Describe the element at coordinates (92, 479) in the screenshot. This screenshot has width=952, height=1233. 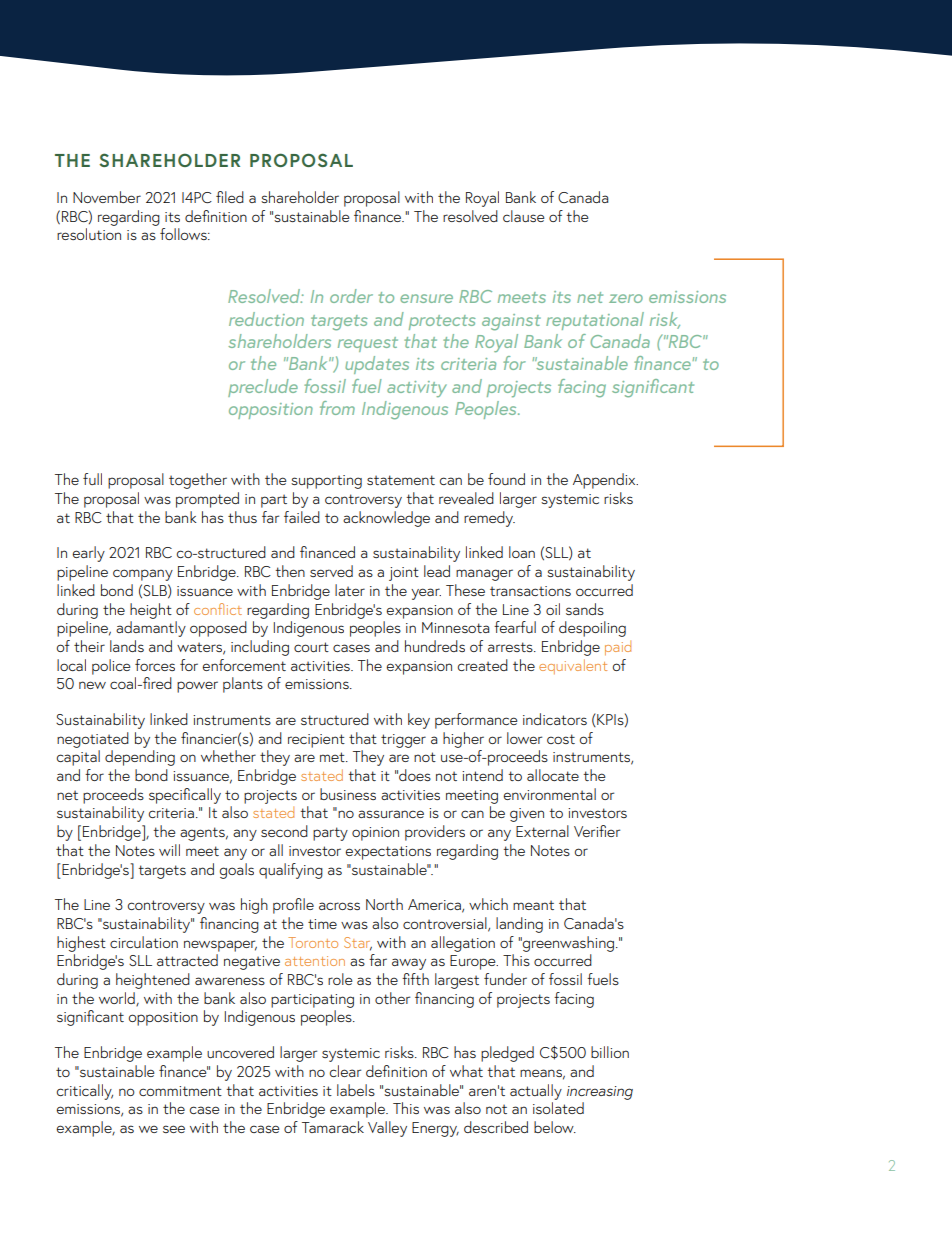
I see `full` at that location.
